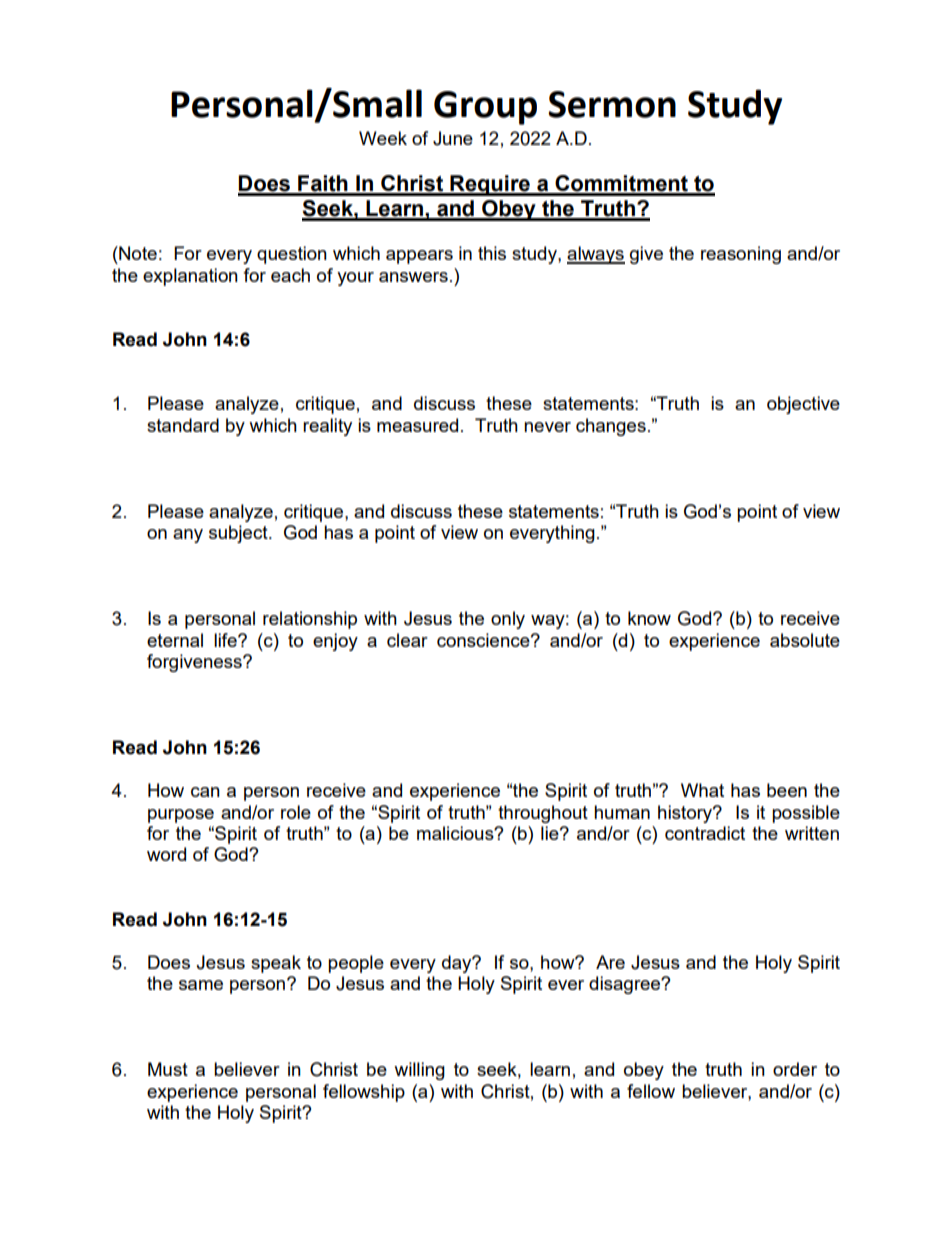  What do you see at coordinates (612, 104) in the image?
I see `Sermon` at bounding box center [612, 104].
